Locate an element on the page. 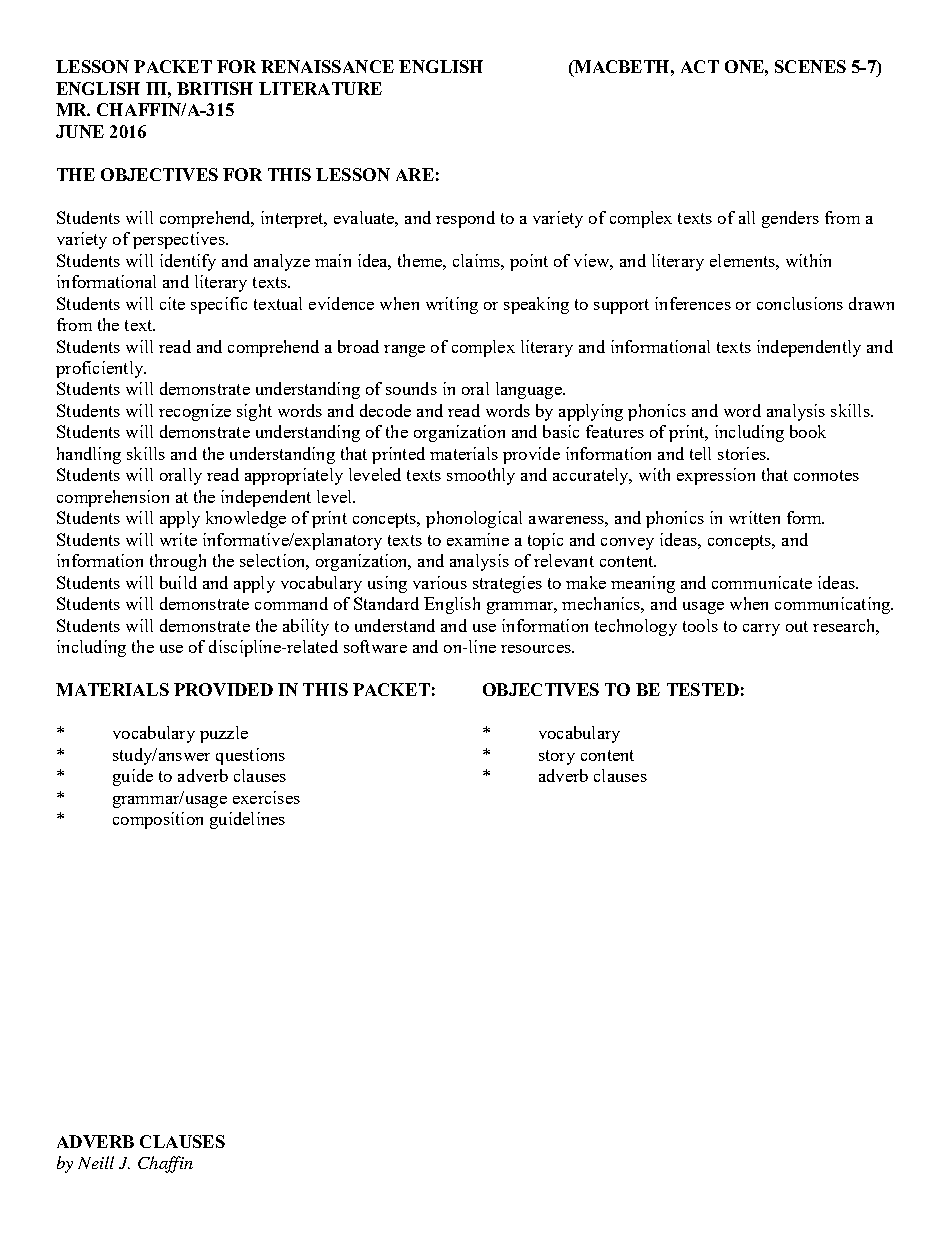 The width and height of the document is (952, 1233). SCENES is located at coordinates (810, 66).
